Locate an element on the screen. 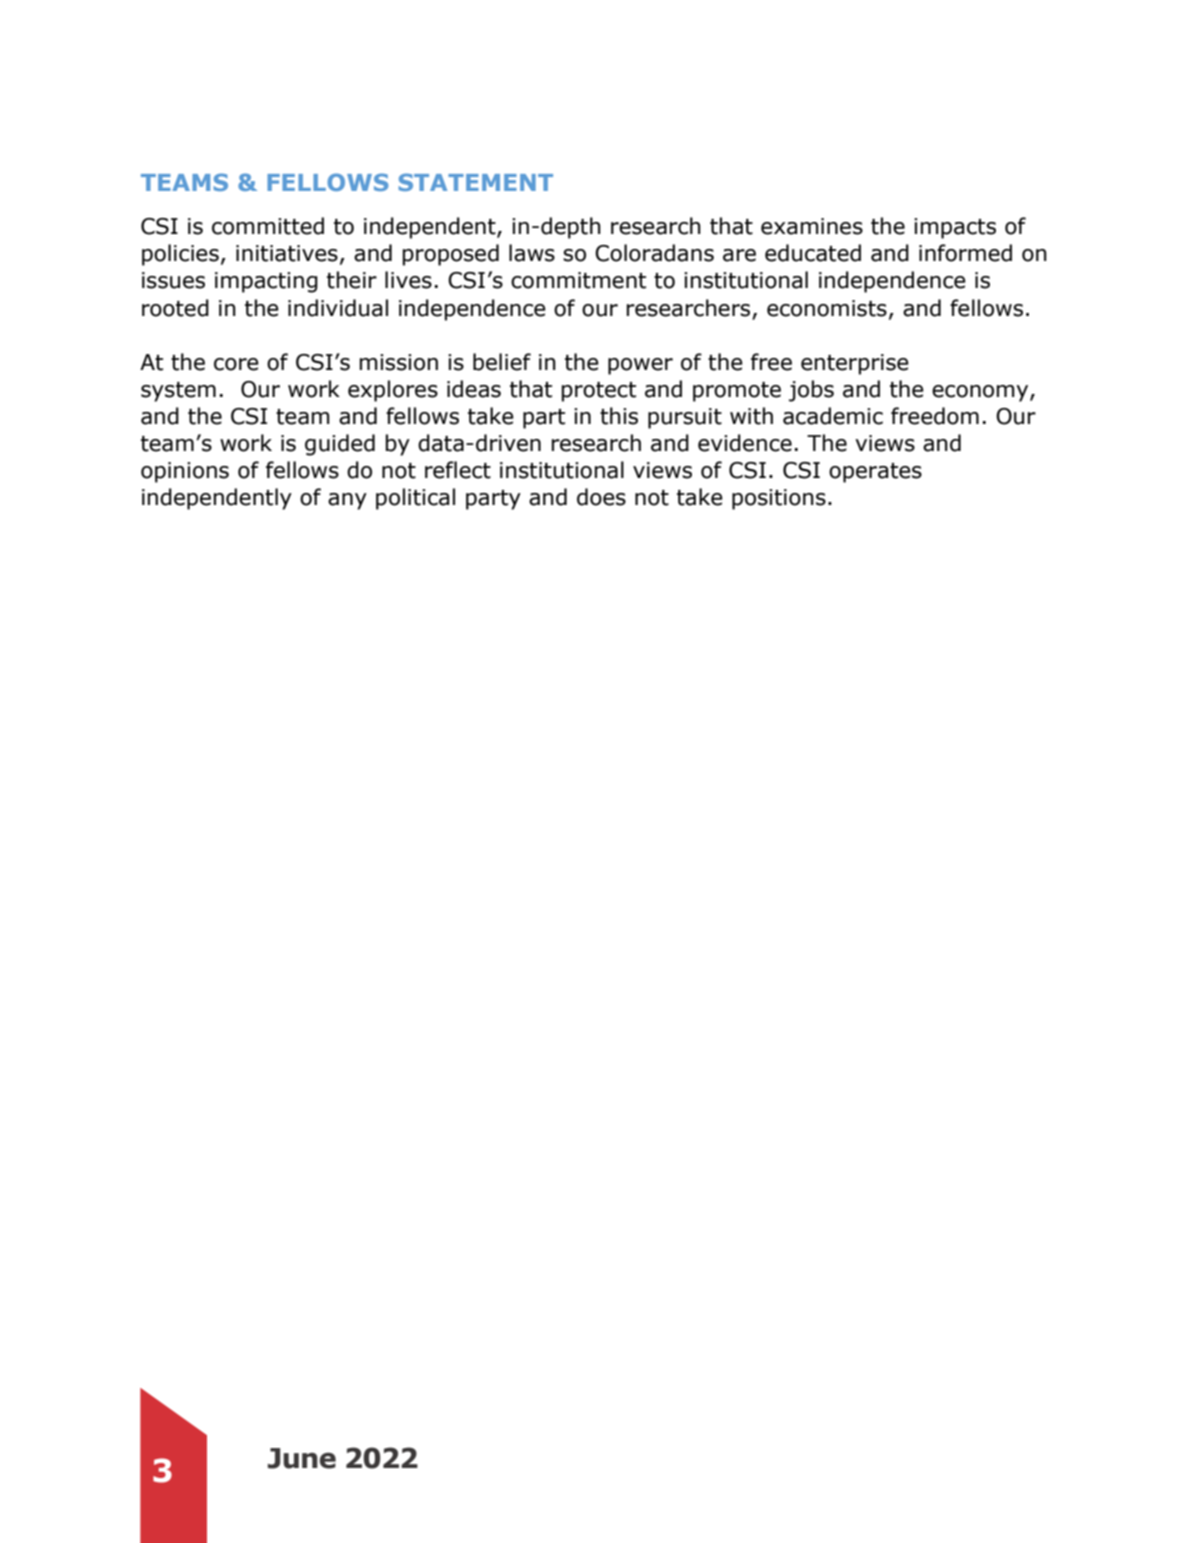 Image resolution: width=1193 pixels, height=1543 pixels. any is located at coordinates (347, 501).
